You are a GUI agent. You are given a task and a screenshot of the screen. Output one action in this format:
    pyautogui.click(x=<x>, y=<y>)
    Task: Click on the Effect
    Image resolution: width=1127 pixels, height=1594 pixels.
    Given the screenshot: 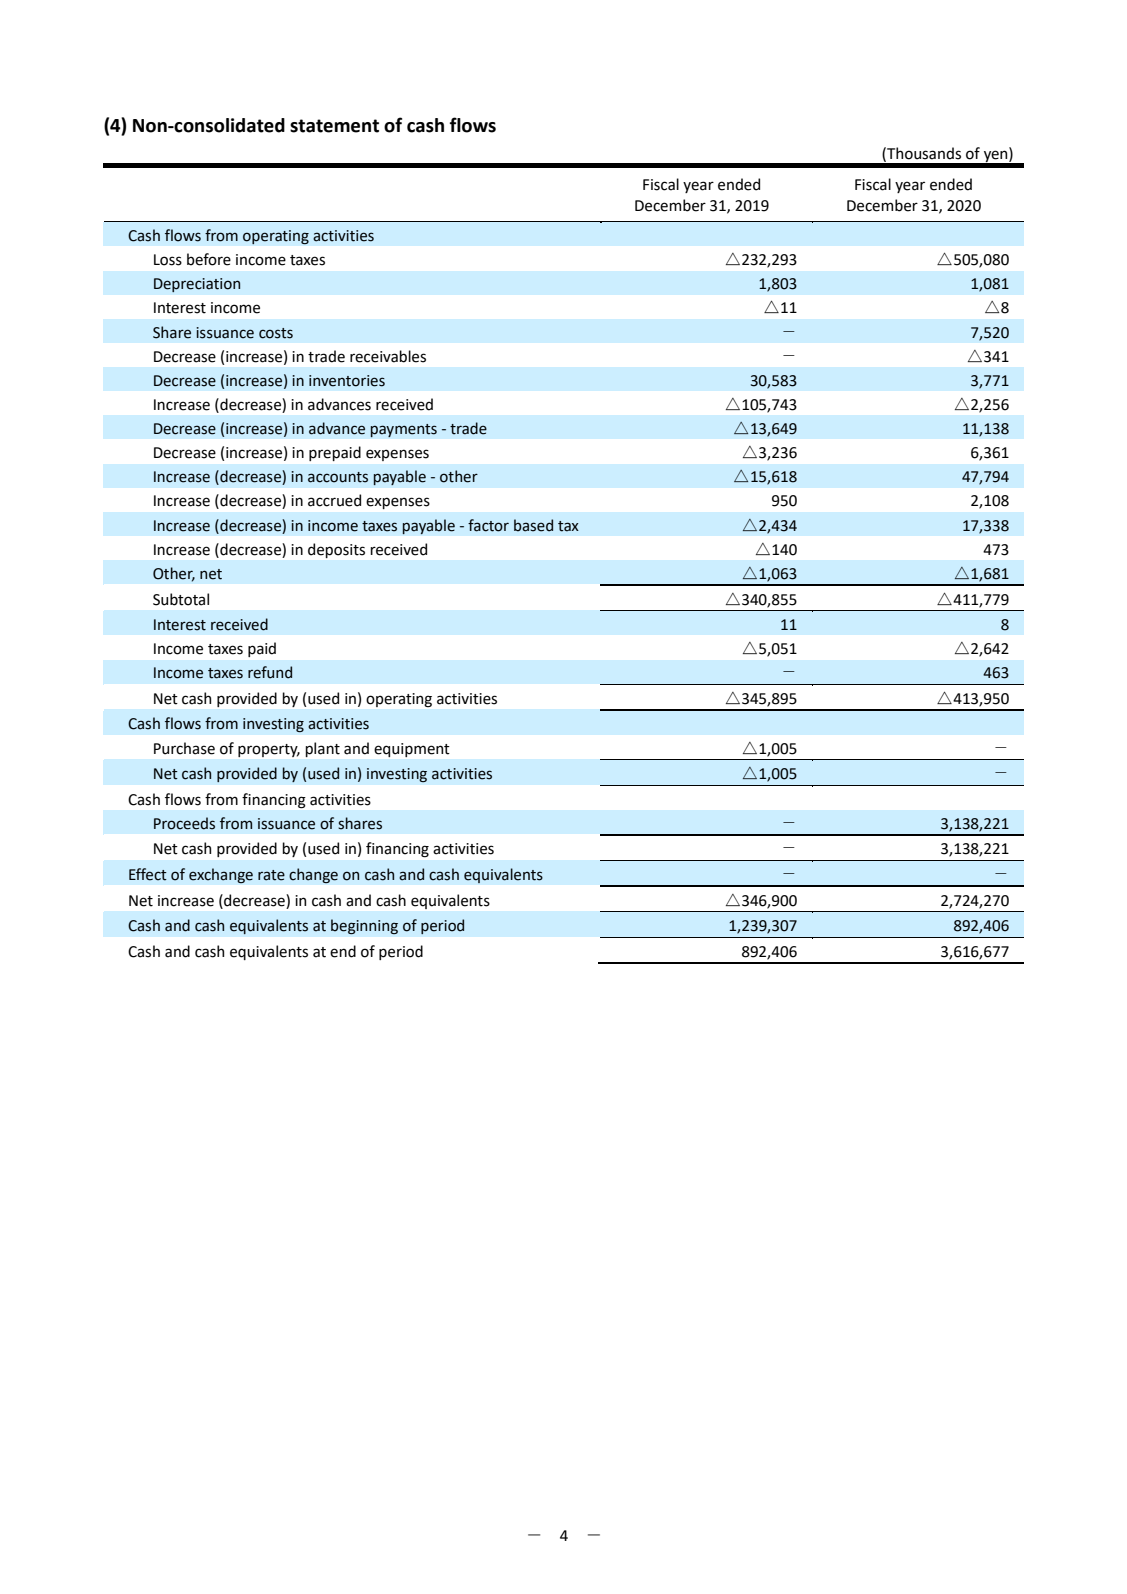 What is the action you would take?
    pyautogui.click(x=148, y=874)
